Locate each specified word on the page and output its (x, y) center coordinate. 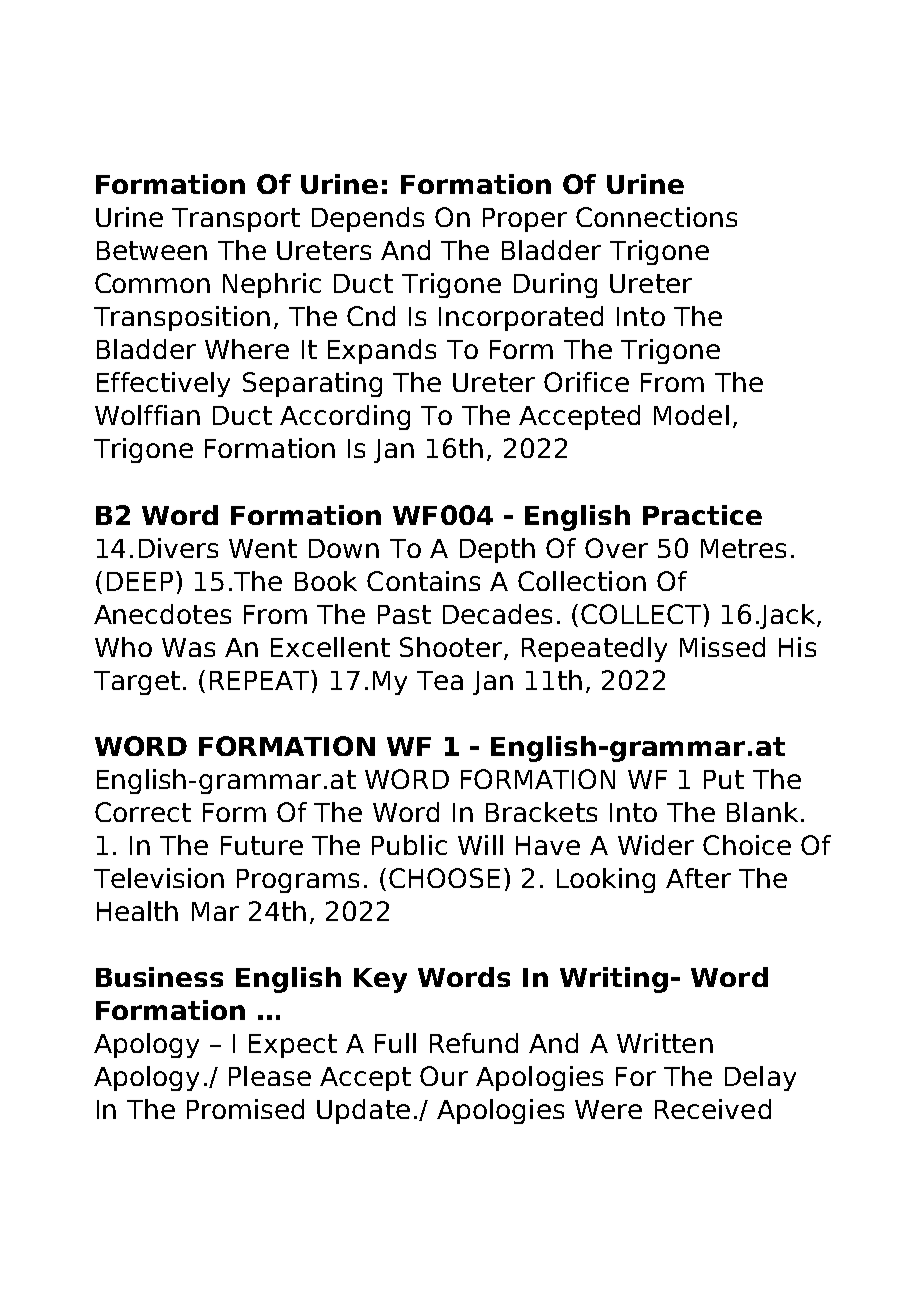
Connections (656, 217)
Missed (722, 647)
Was (188, 647)
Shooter (451, 647)
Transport (236, 220)
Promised (245, 1109)
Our (444, 1076)
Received (713, 1109)
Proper (525, 220)
